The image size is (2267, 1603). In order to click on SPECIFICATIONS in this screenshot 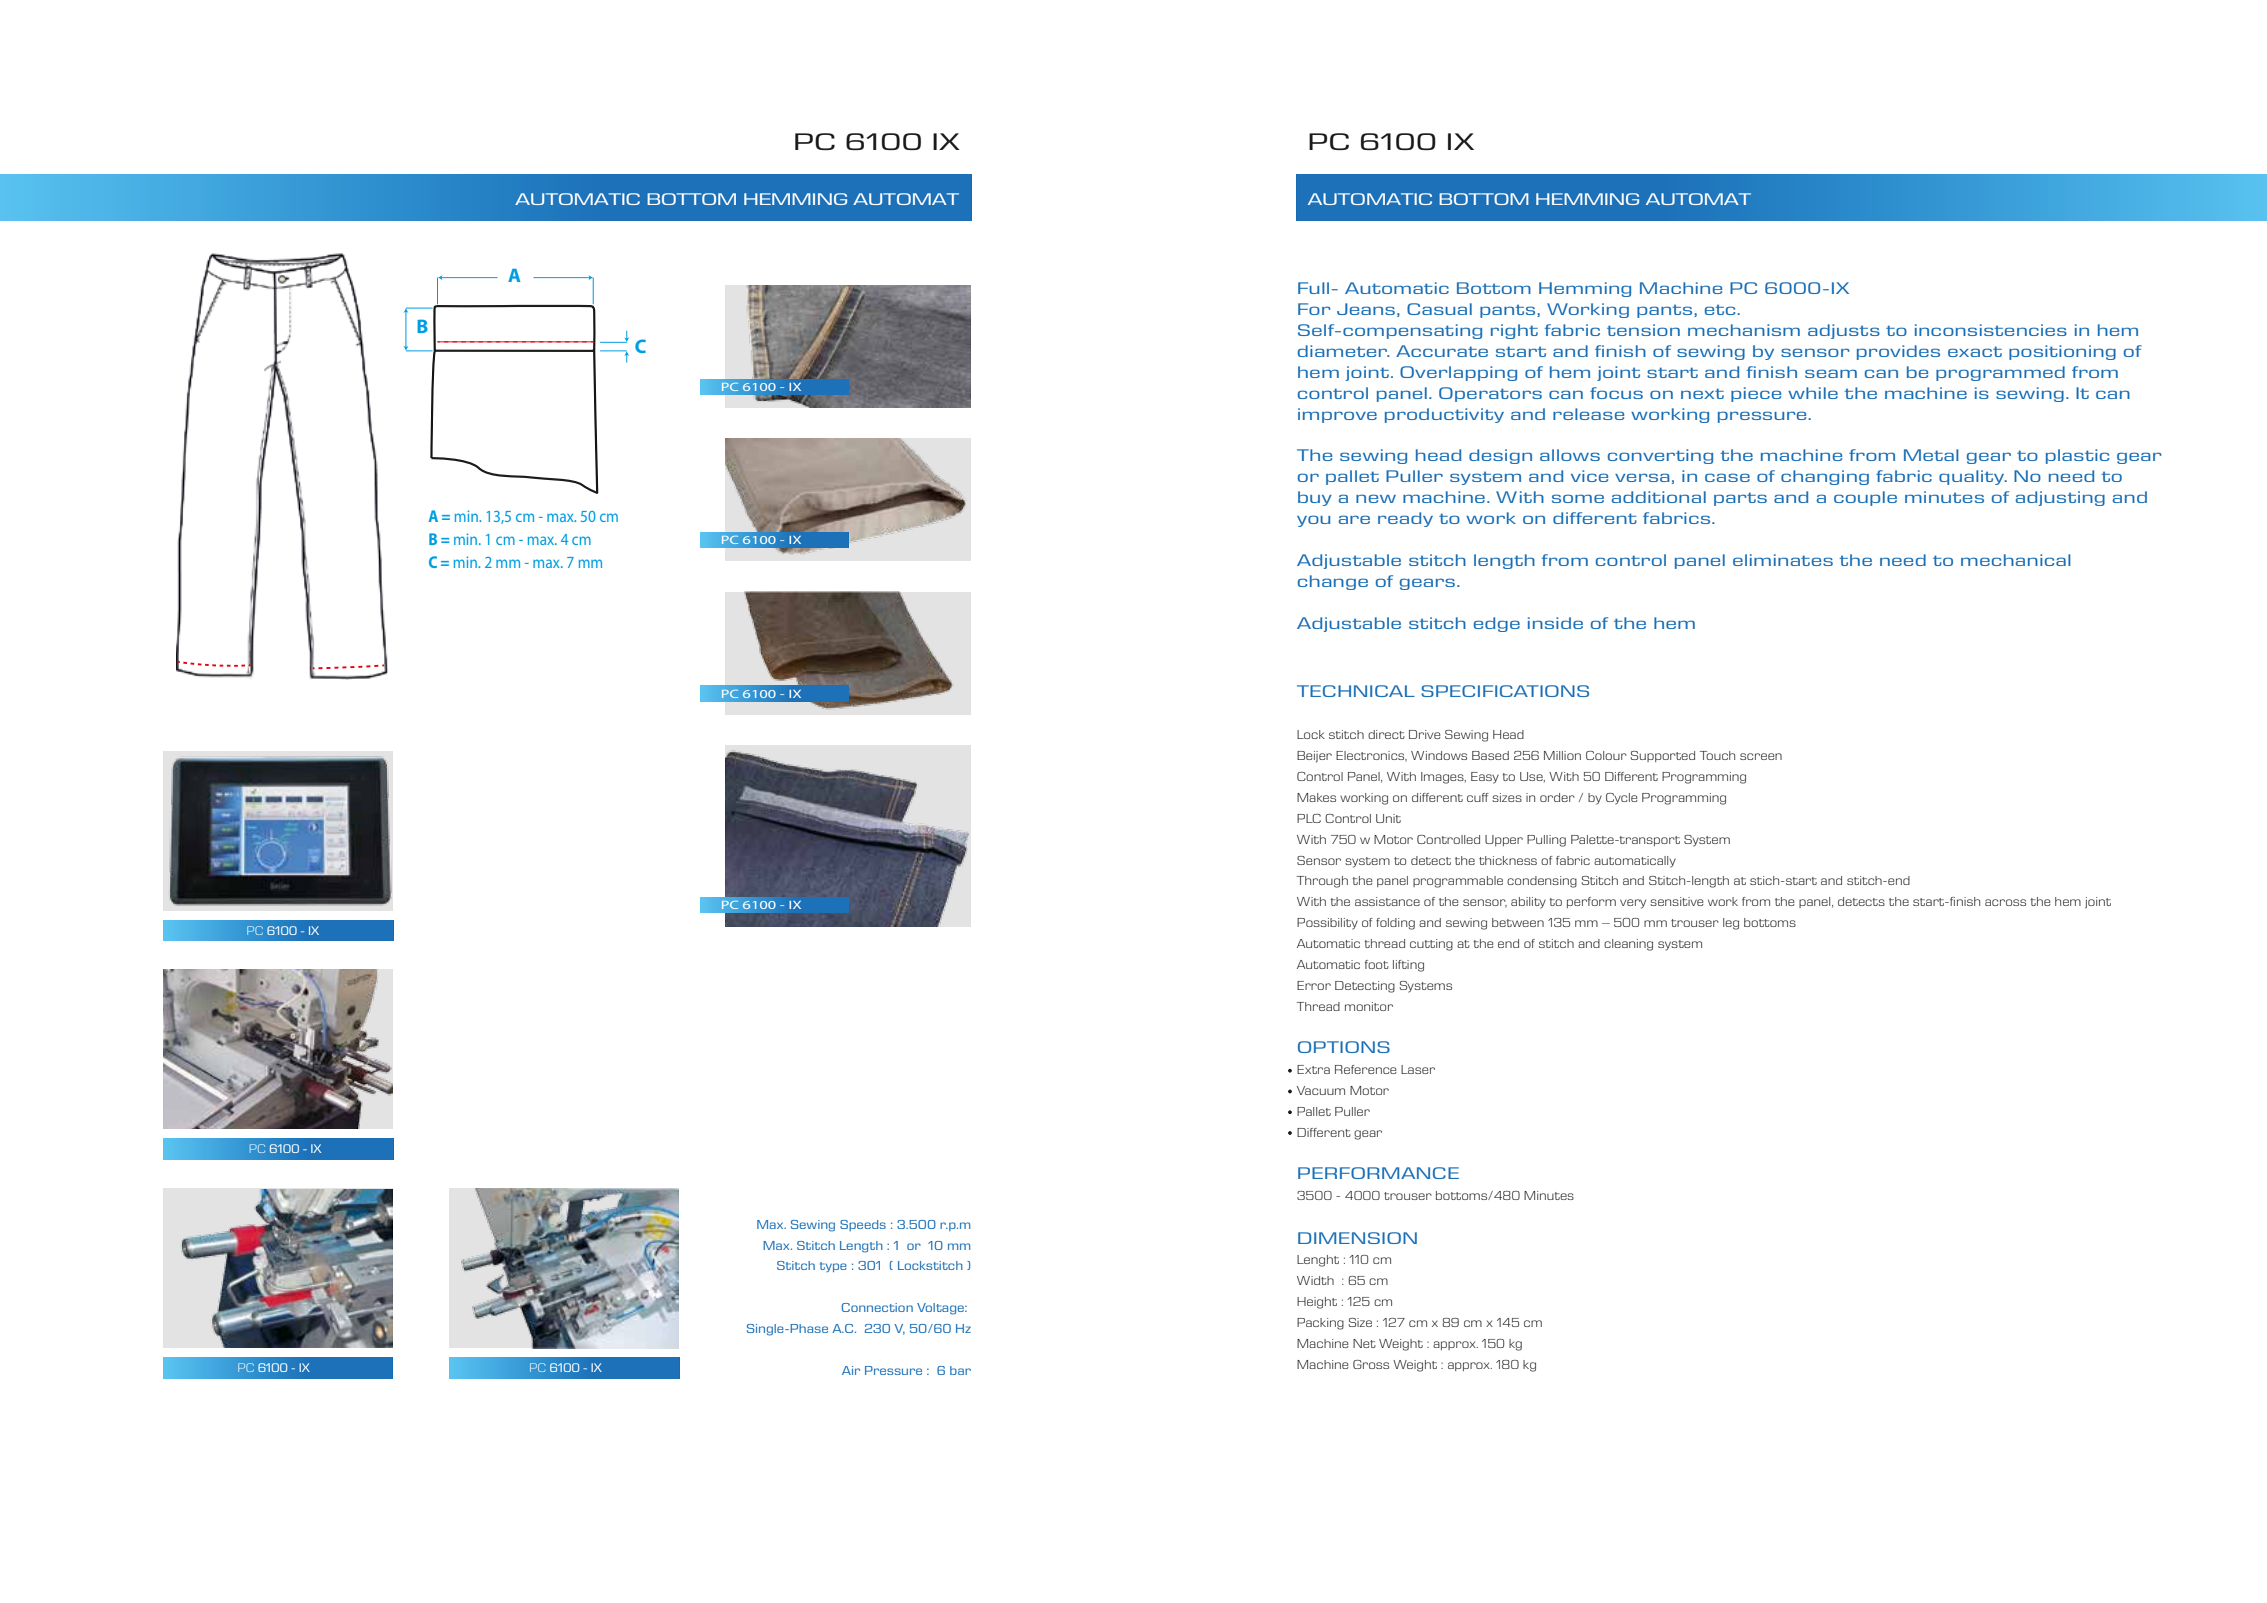, I will do `click(1505, 691)`.
